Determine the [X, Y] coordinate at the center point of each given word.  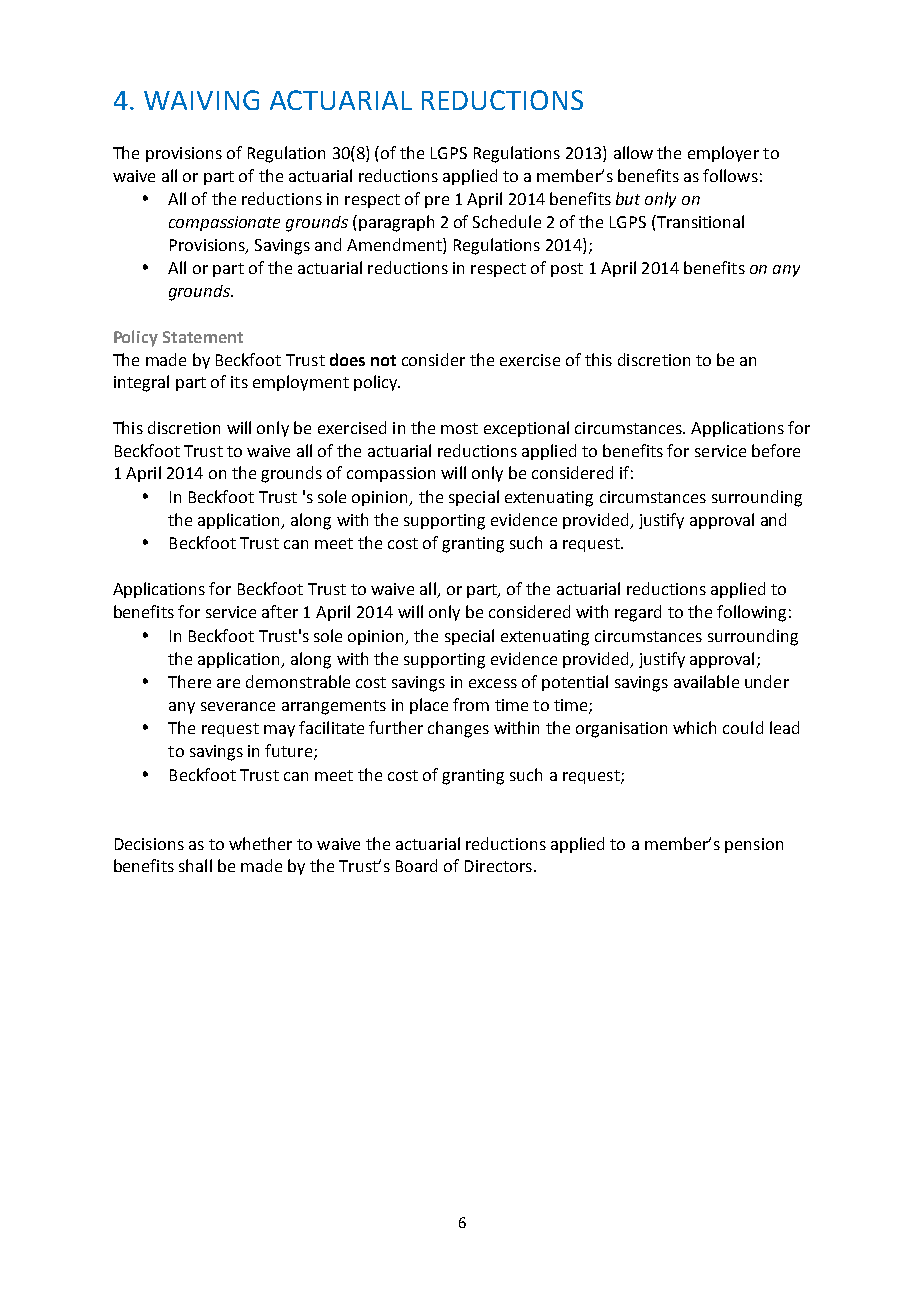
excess [493, 683]
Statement [203, 337]
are [228, 683]
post [567, 270]
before [776, 450]
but [628, 198]
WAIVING [201, 100]
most [459, 428]
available [706, 681]
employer [723, 154]
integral [141, 383]
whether [260, 843]
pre [437, 202]
